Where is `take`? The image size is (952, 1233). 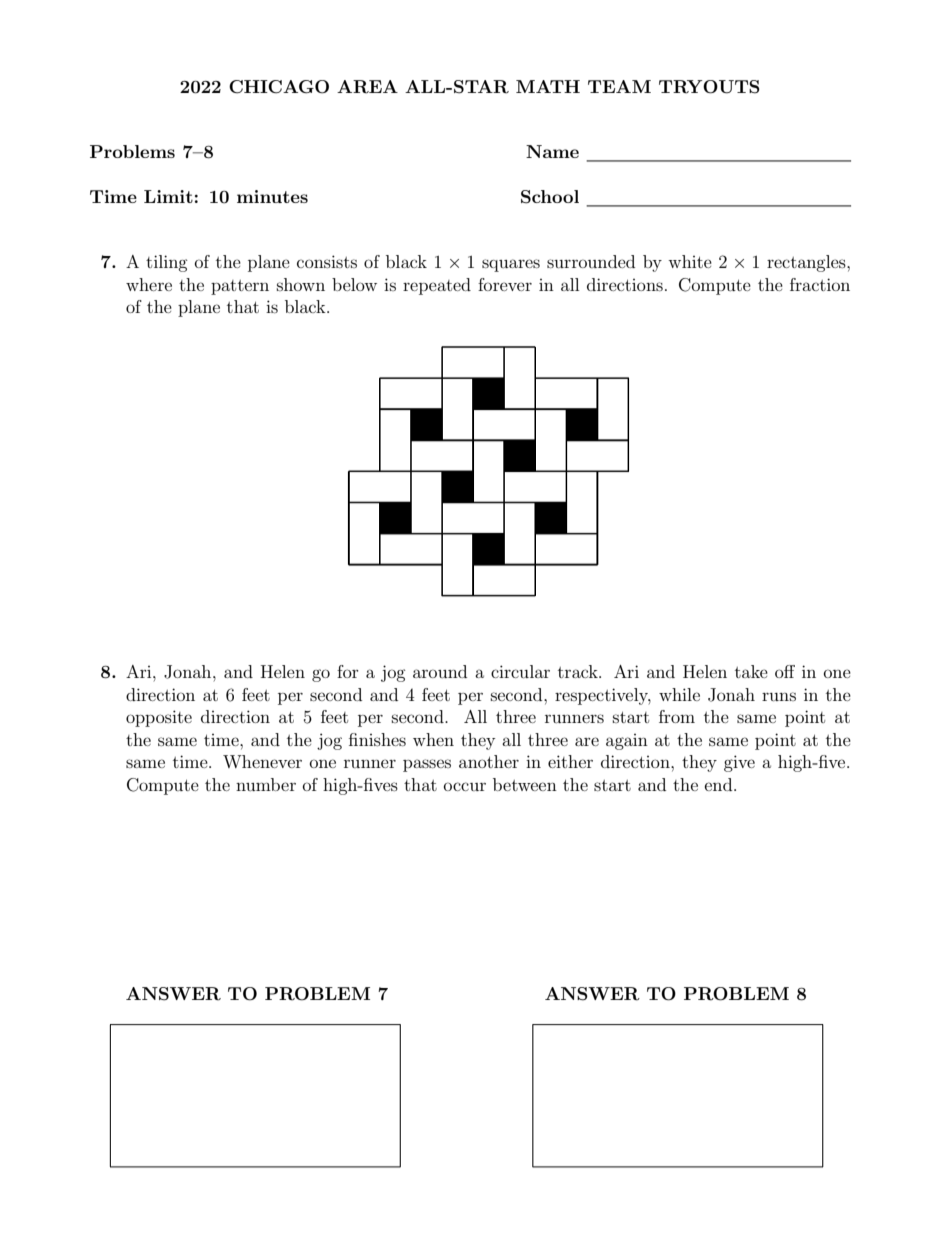
take is located at coordinates (751, 671).
